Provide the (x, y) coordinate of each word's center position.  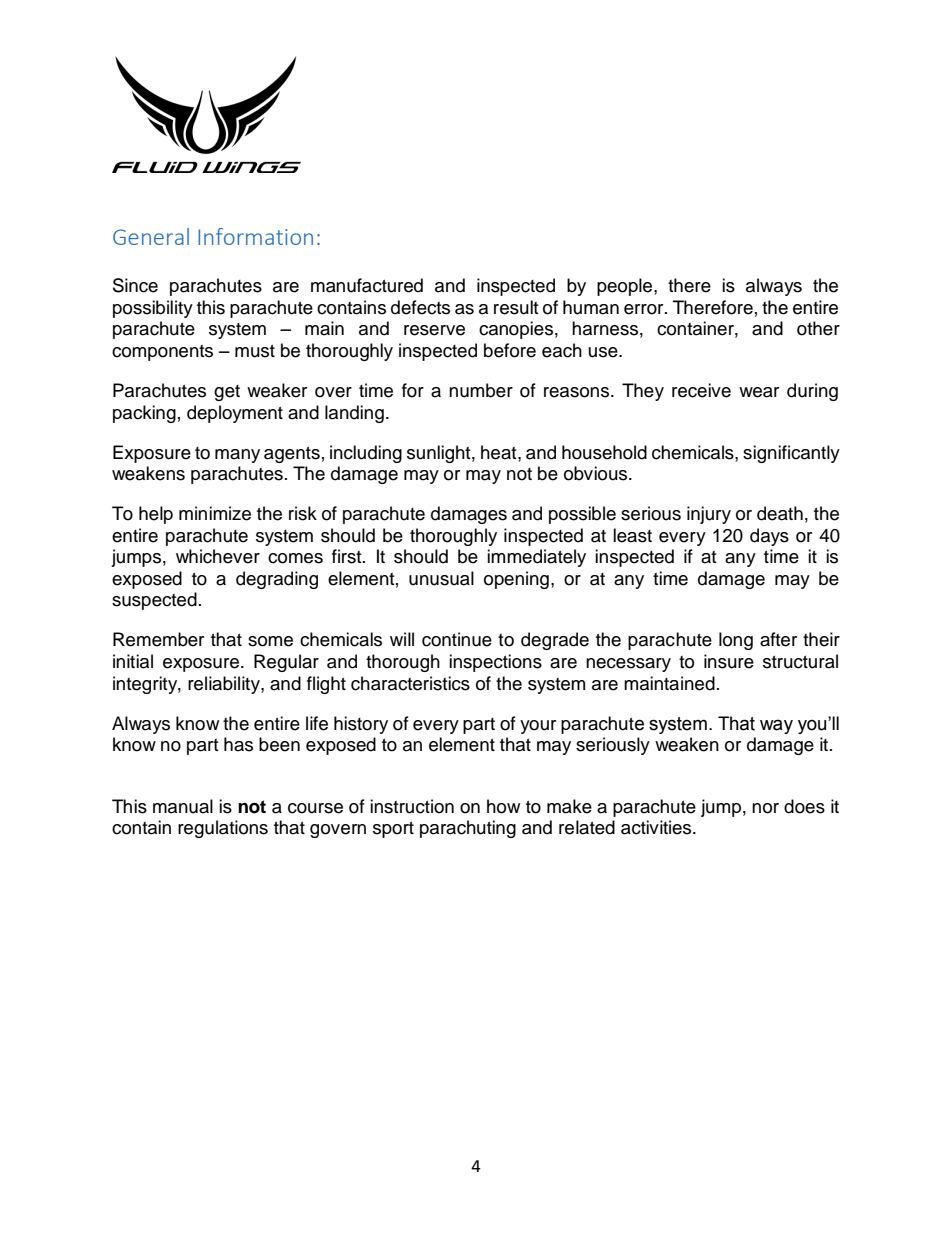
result (516, 307)
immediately (536, 558)
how (503, 806)
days (769, 537)
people (626, 287)
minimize (215, 513)
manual (183, 806)
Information (255, 236)
